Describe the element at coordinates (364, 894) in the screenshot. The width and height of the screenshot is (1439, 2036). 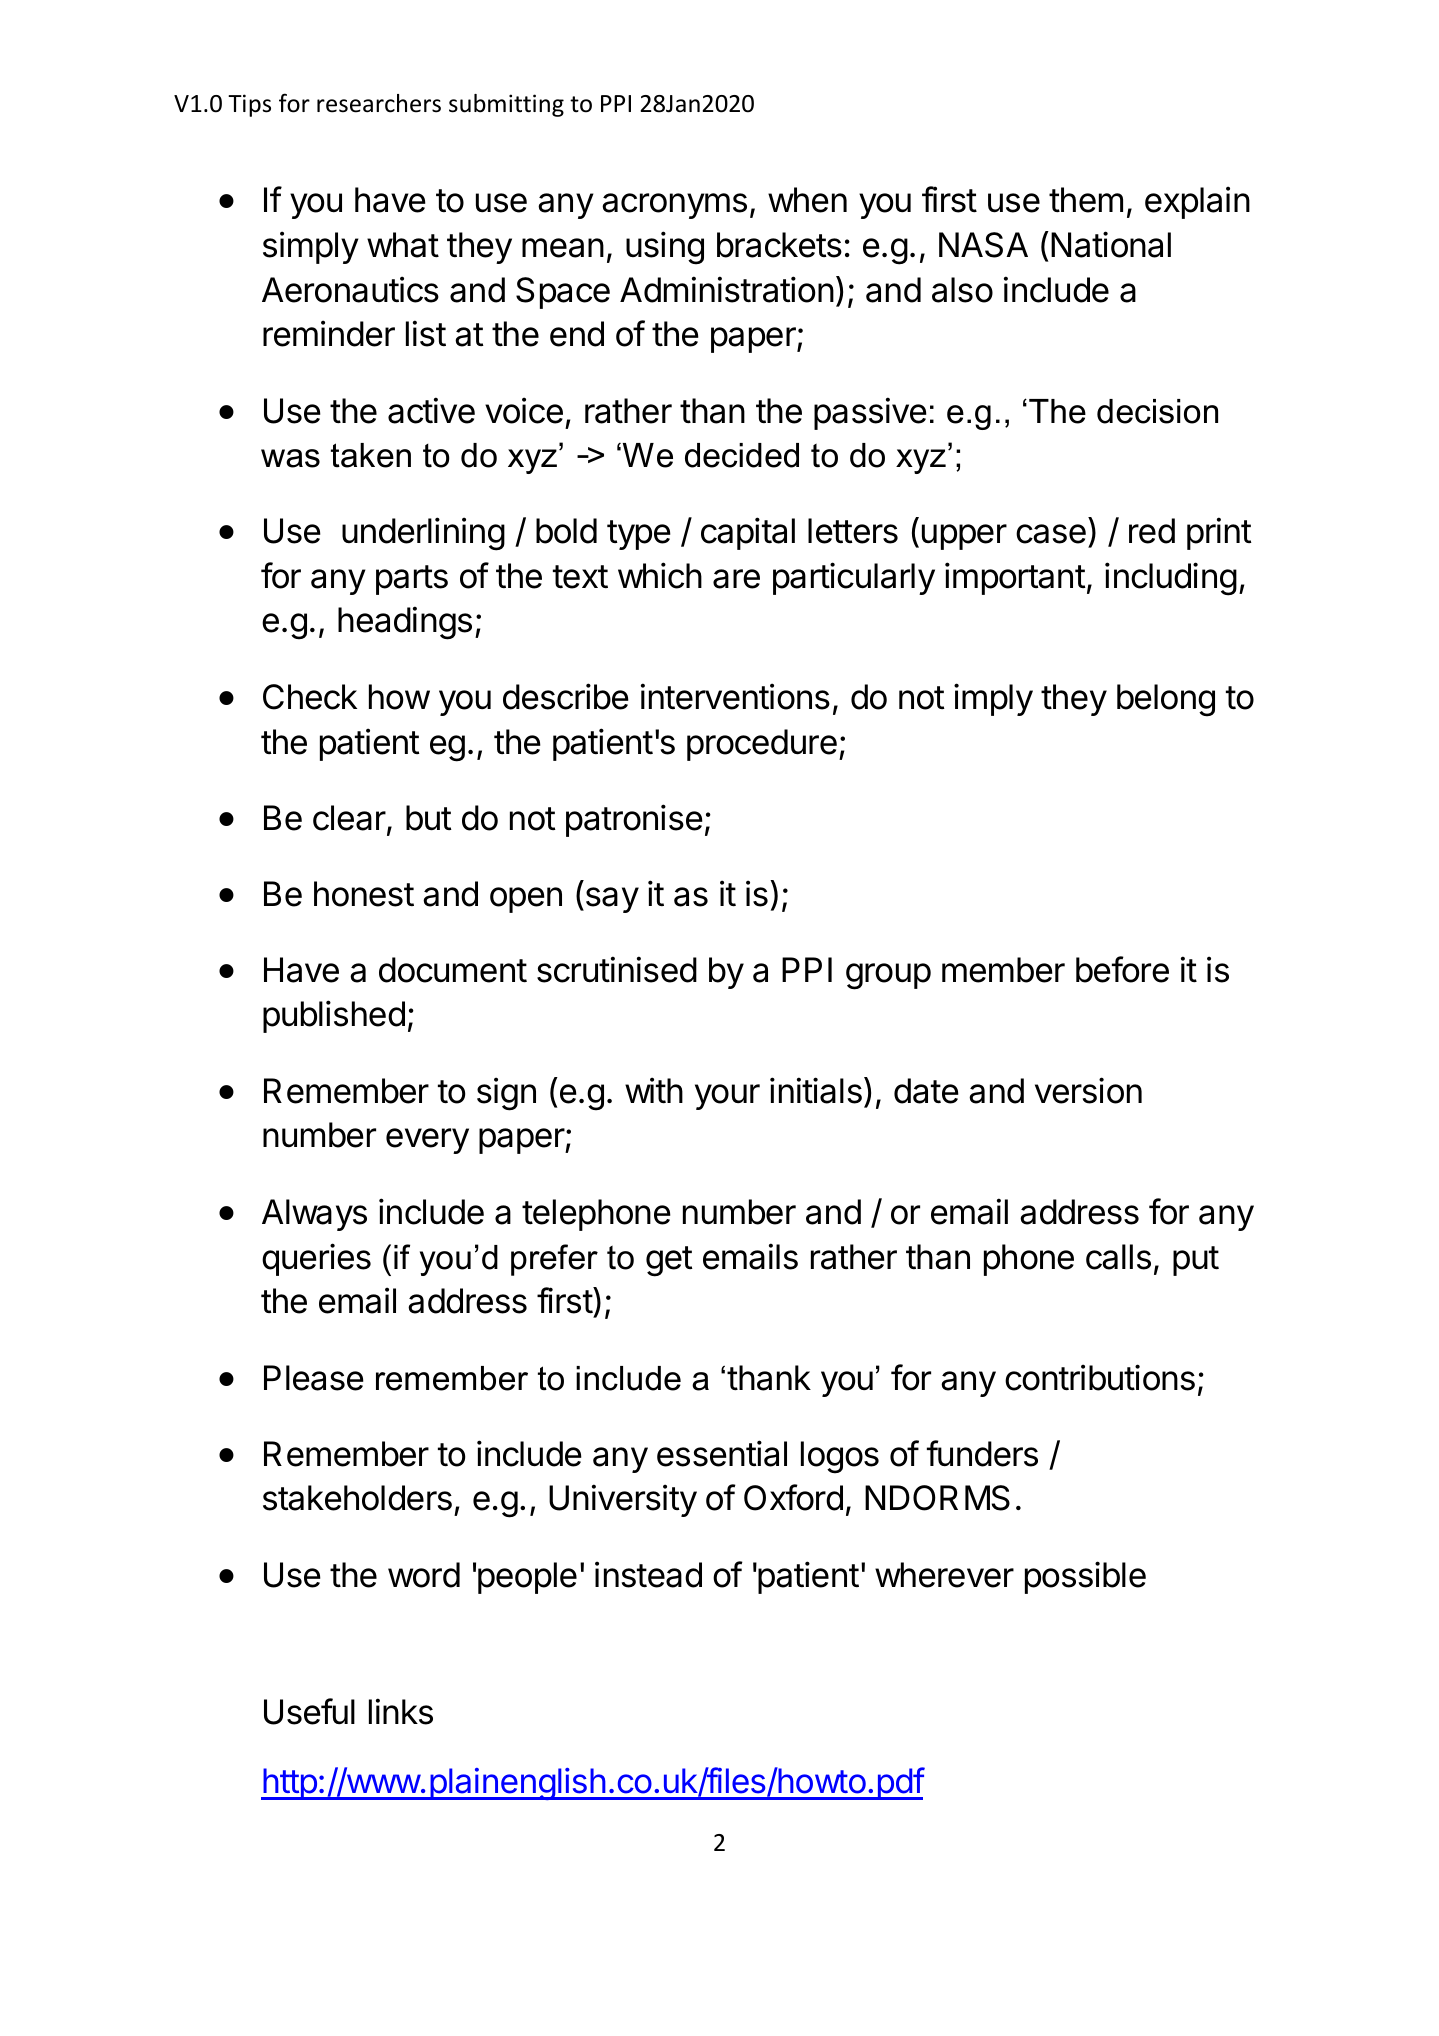
I see `honest` at that location.
